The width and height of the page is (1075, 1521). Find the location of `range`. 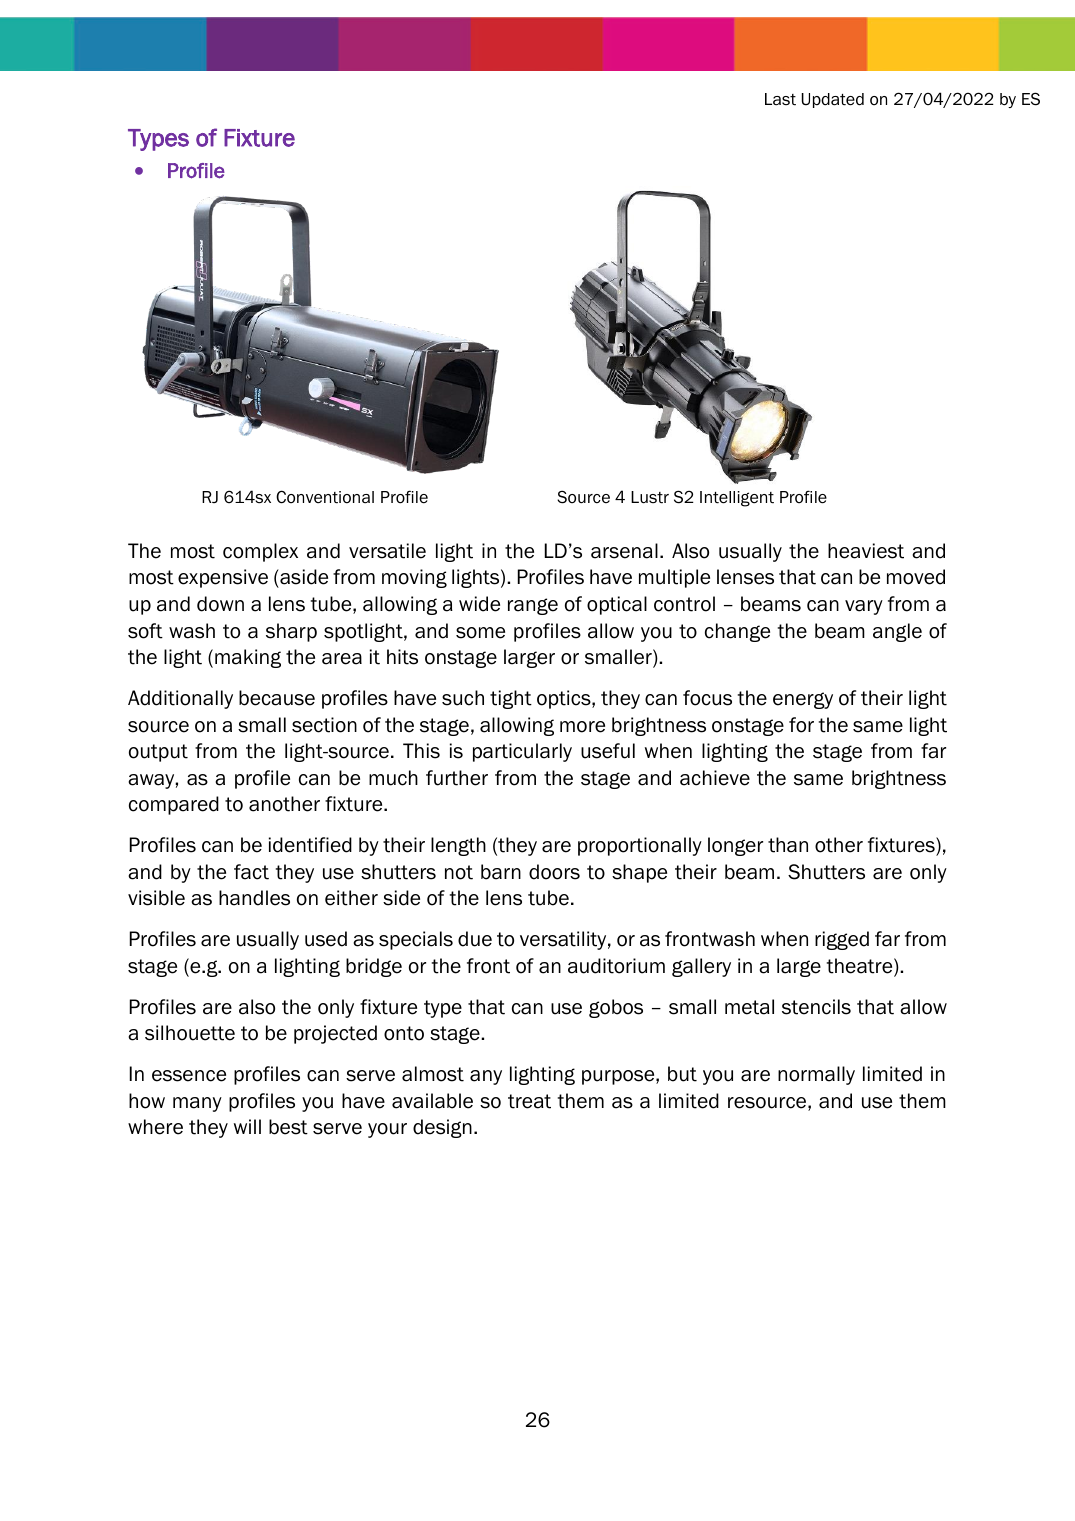

range is located at coordinates (533, 606).
